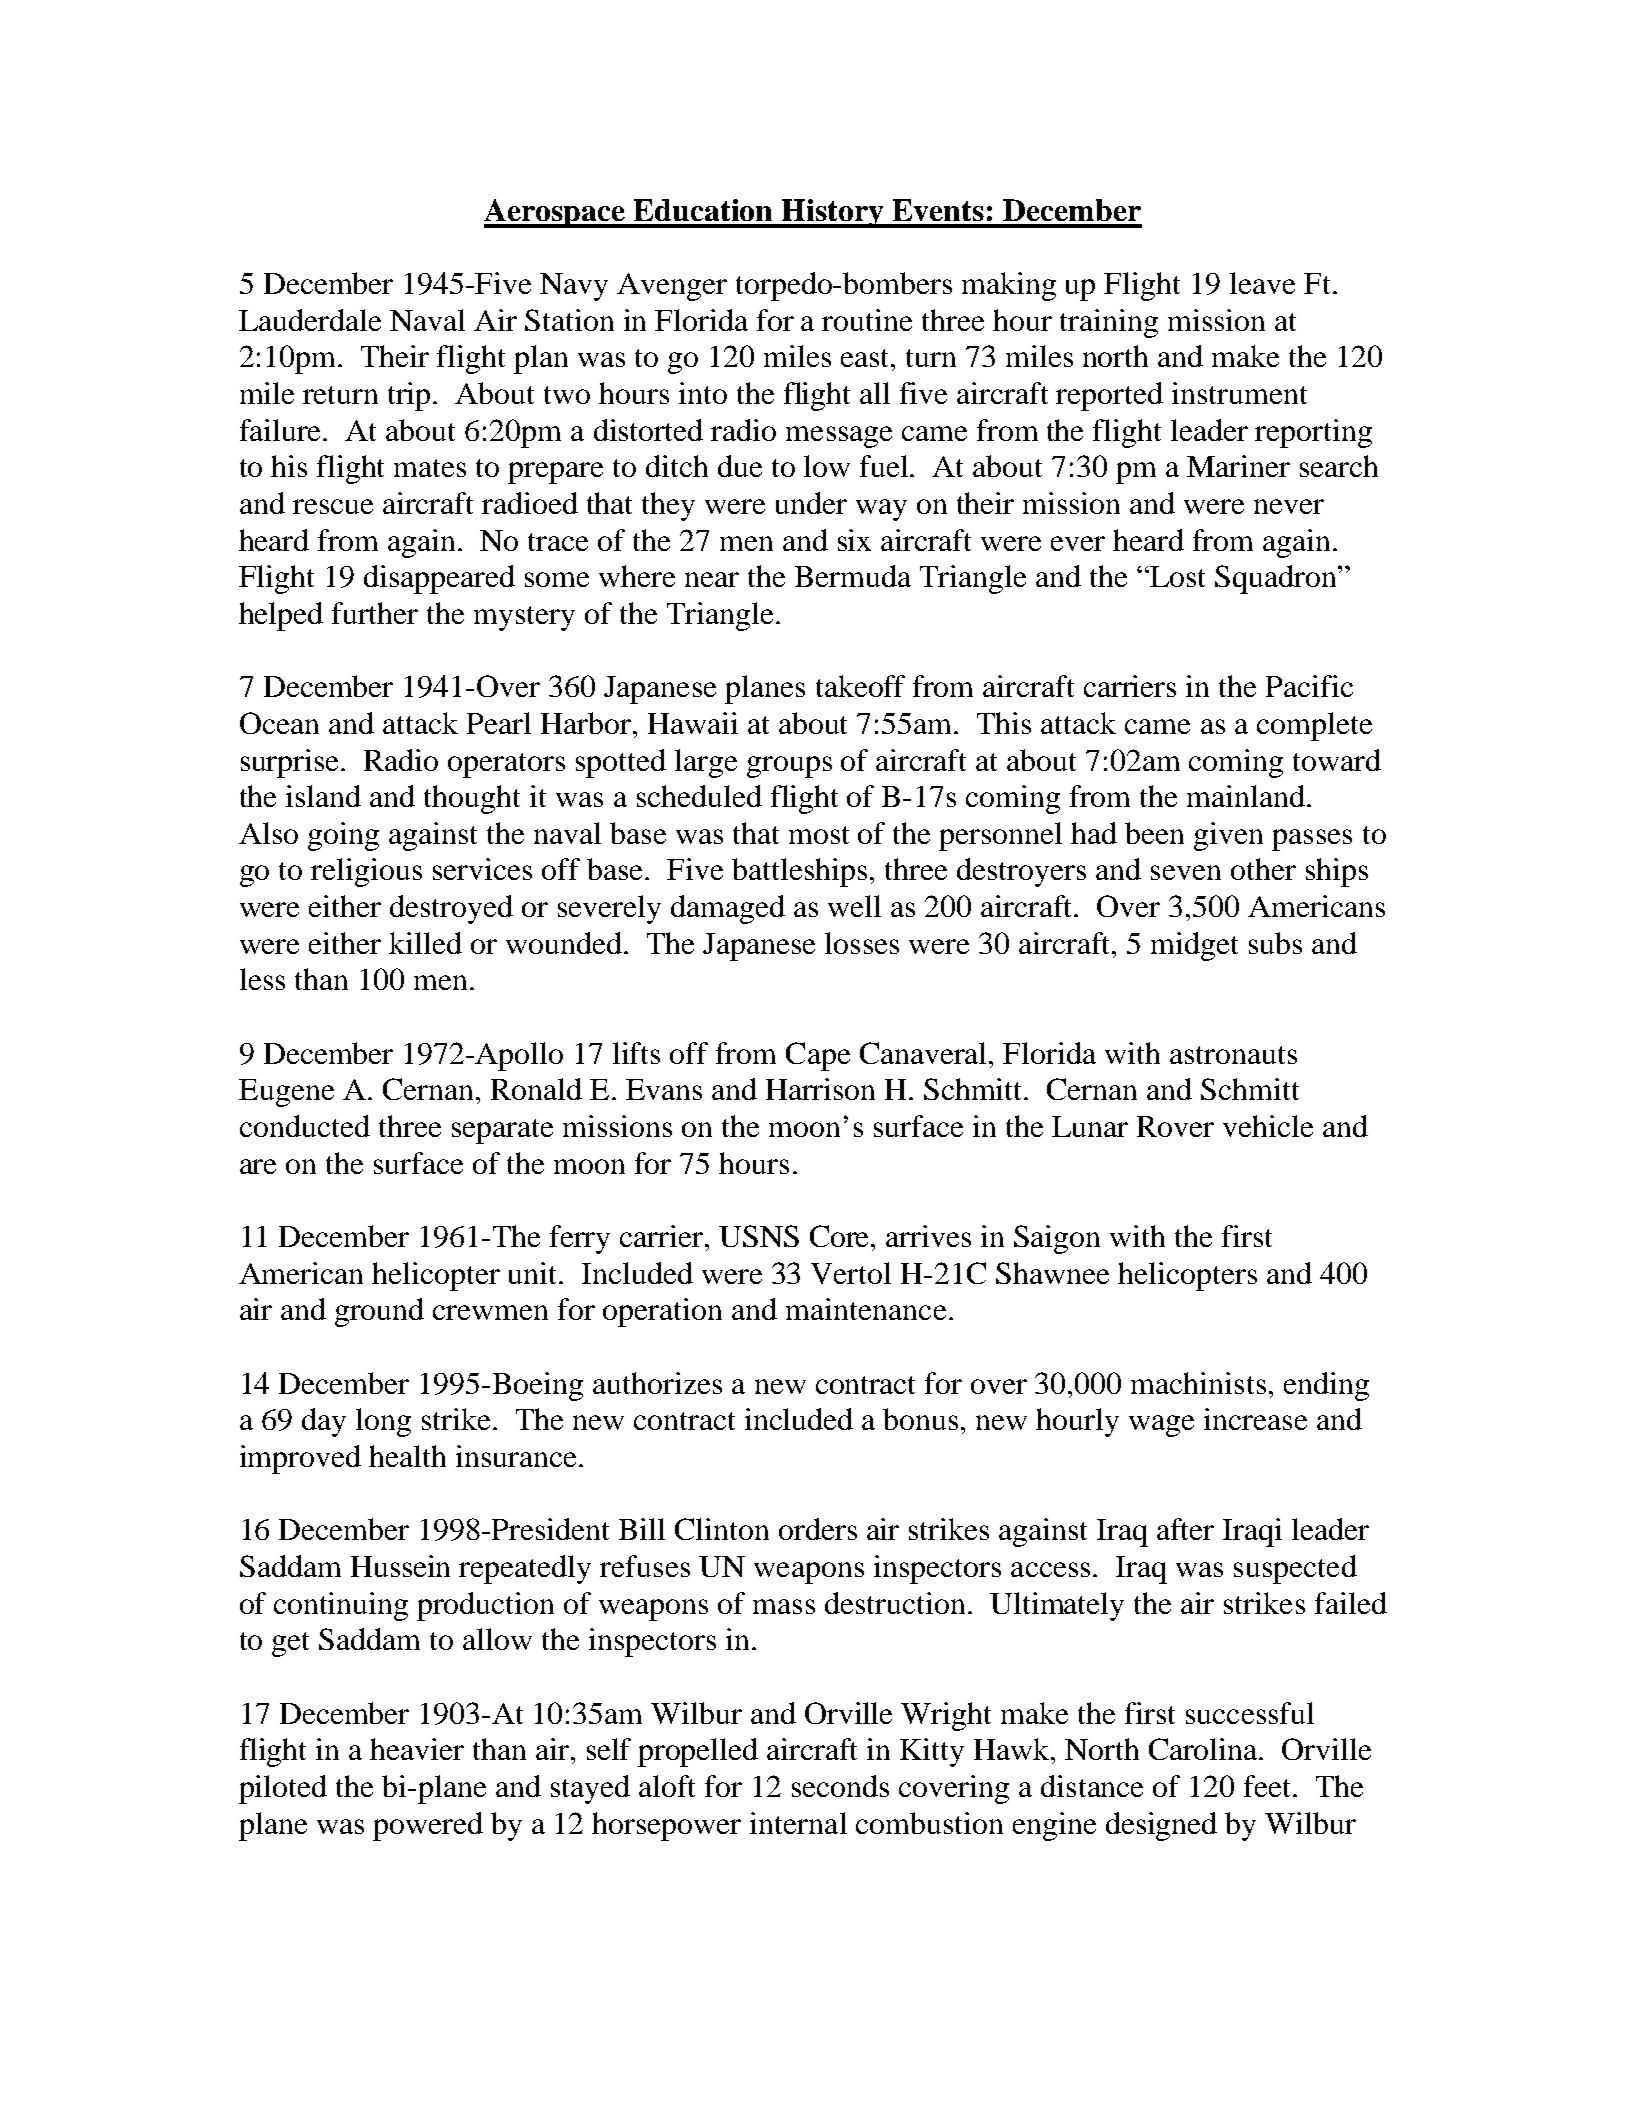 The image size is (1626, 2104). What do you see at coordinates (841, 1236) in the page?
I see `Core` at bounding box center [841, 1236].
